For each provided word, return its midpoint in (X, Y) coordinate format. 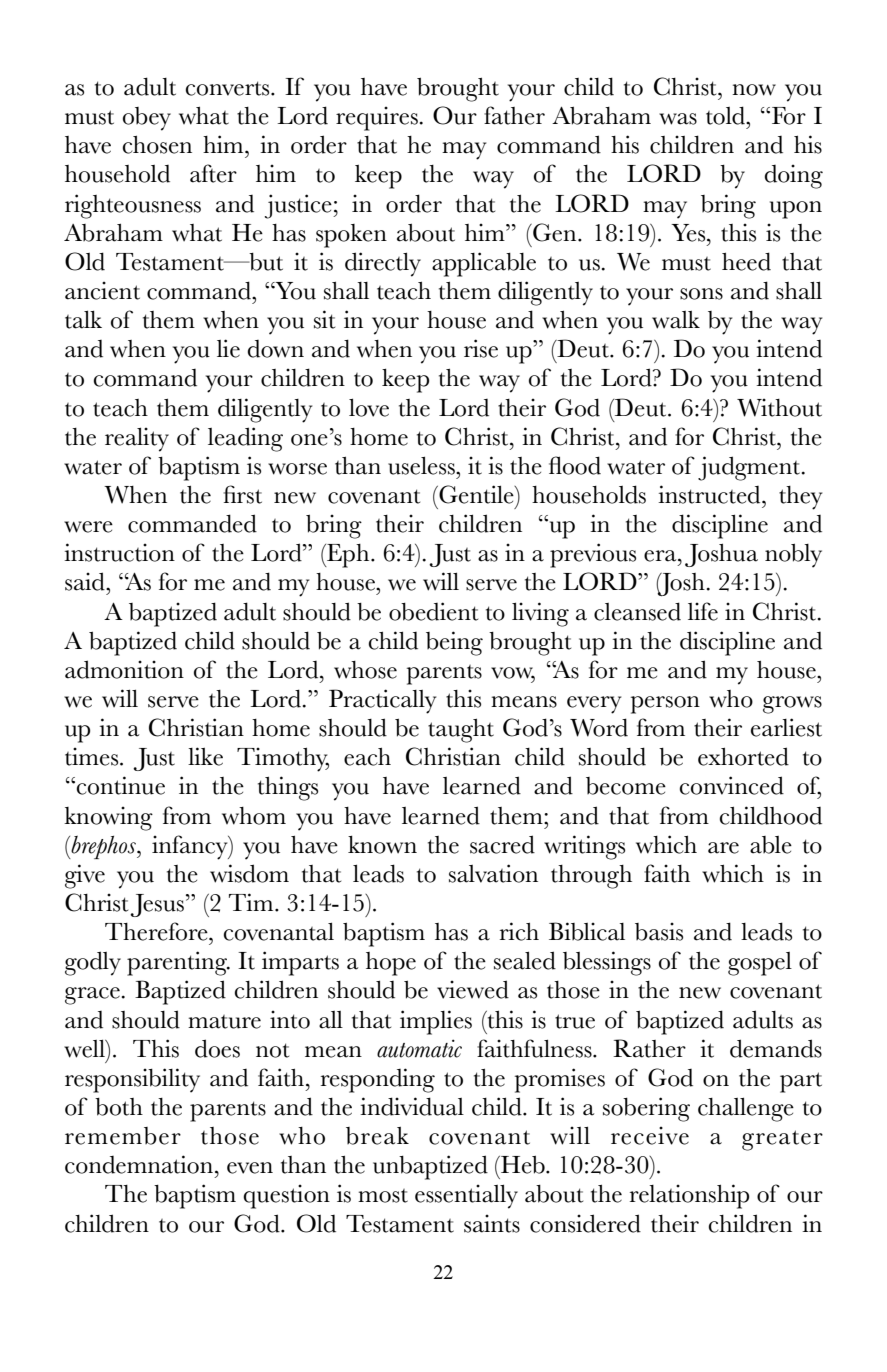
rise (481, 348)
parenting (178, 963)
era (661, 556)
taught (461, 730)
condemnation (139, 1164)
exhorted (743, 756)
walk (676, 320)
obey (147, 119)
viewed (473, 989)
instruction (119, 552)
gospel (760, 964)
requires (377, 118)
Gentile (476, 494)
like (205, 756)
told (727, 115)
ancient (102, 290)
